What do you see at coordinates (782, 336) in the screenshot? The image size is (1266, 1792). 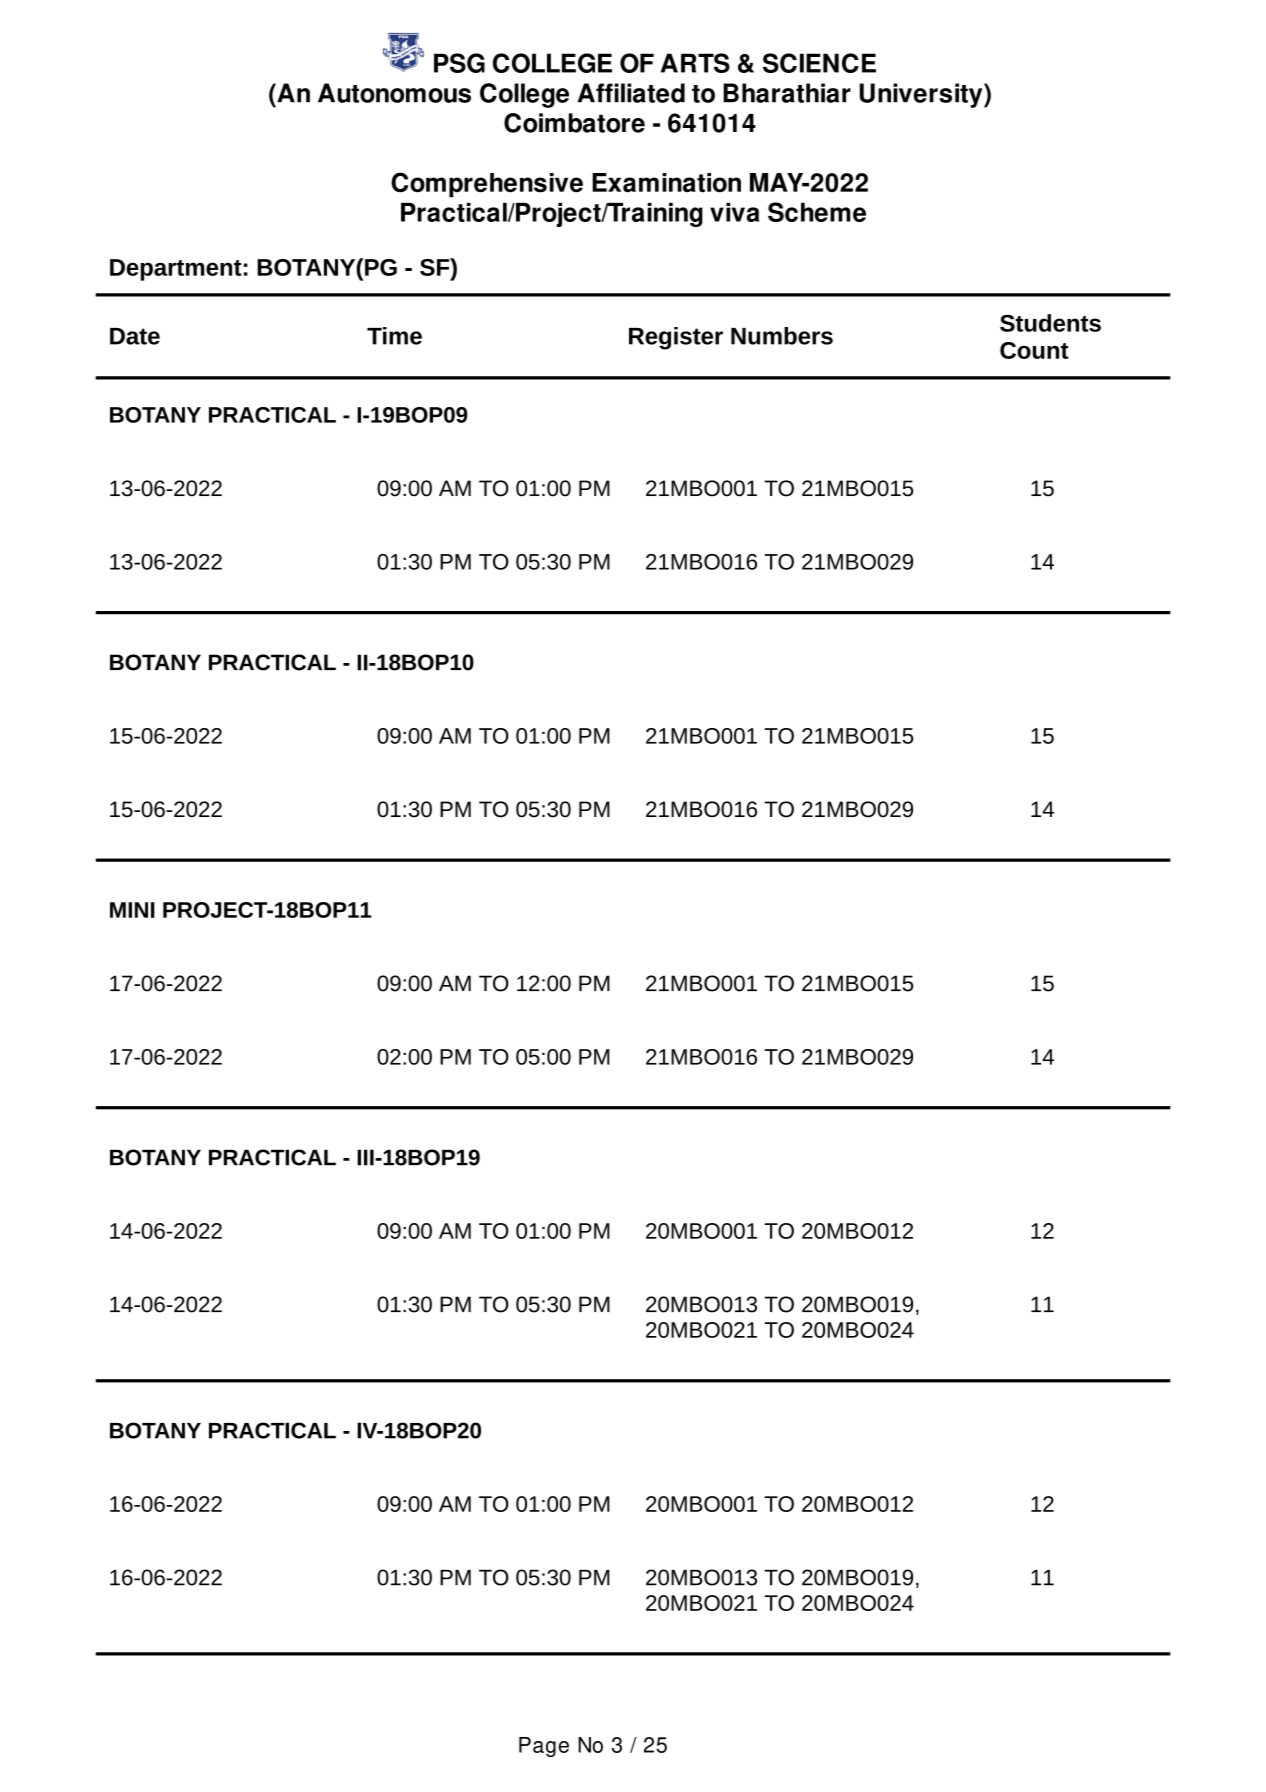 I see `Numbers` at bounding box center [782, 336].
